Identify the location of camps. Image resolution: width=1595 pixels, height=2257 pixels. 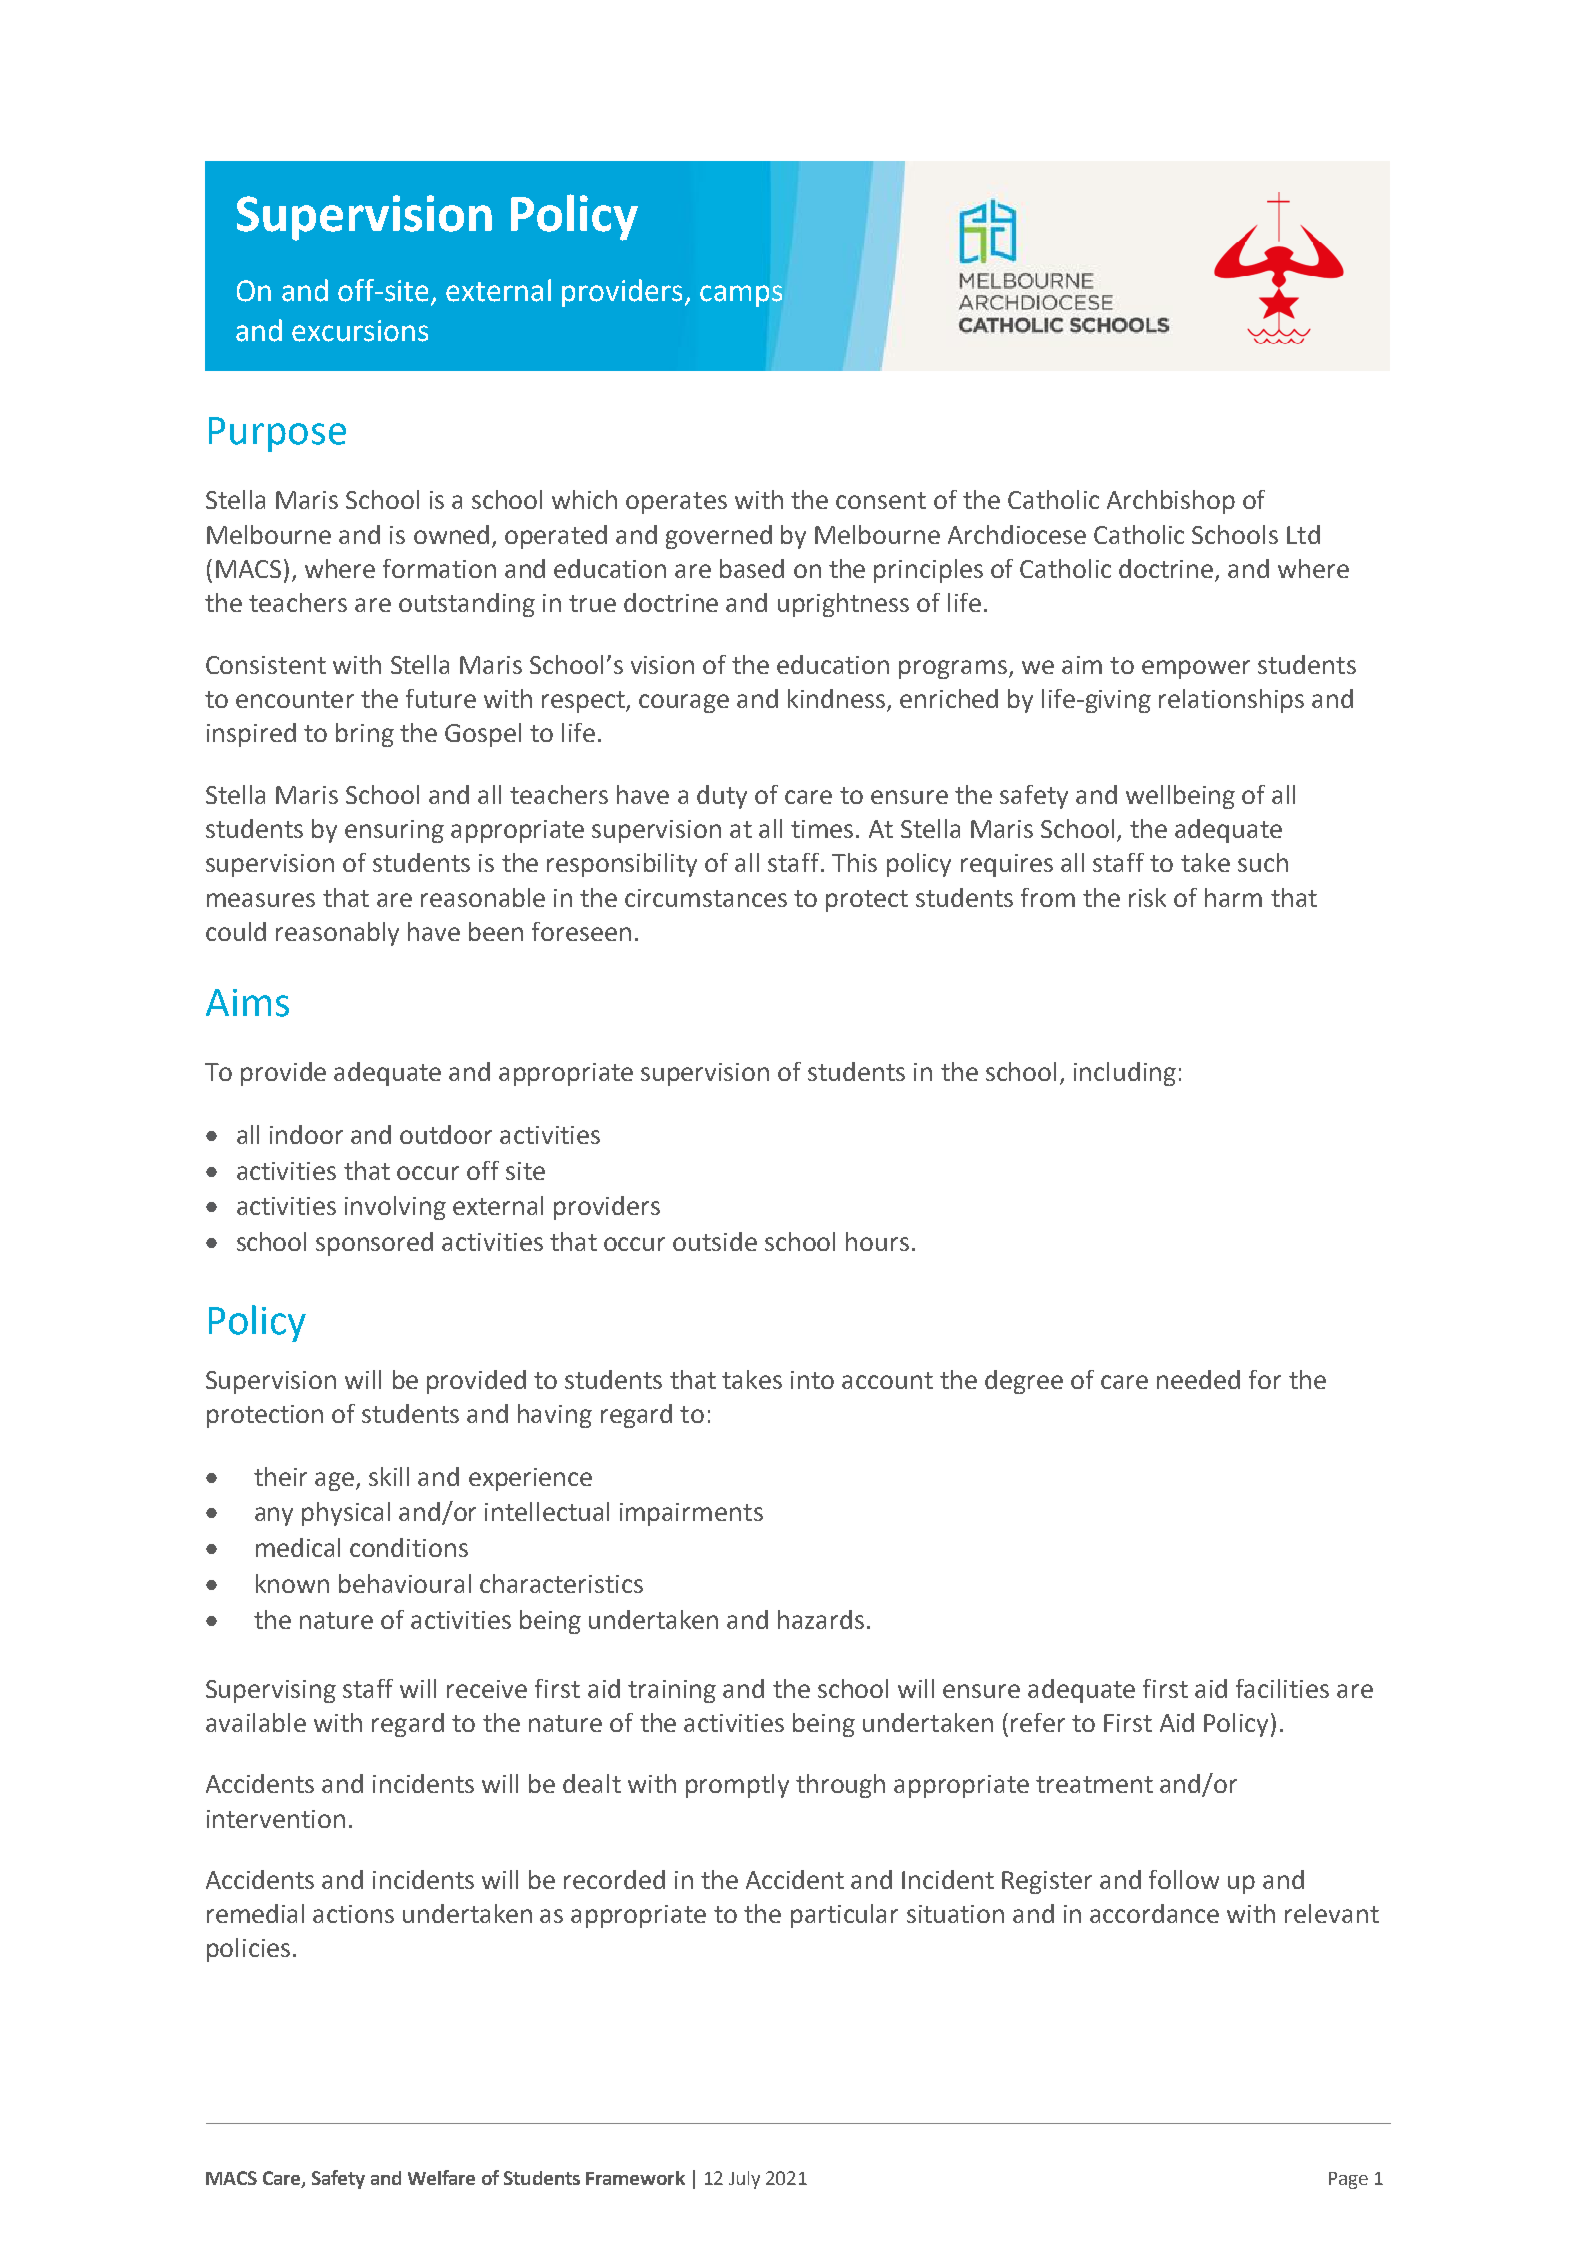
(741, 296).
